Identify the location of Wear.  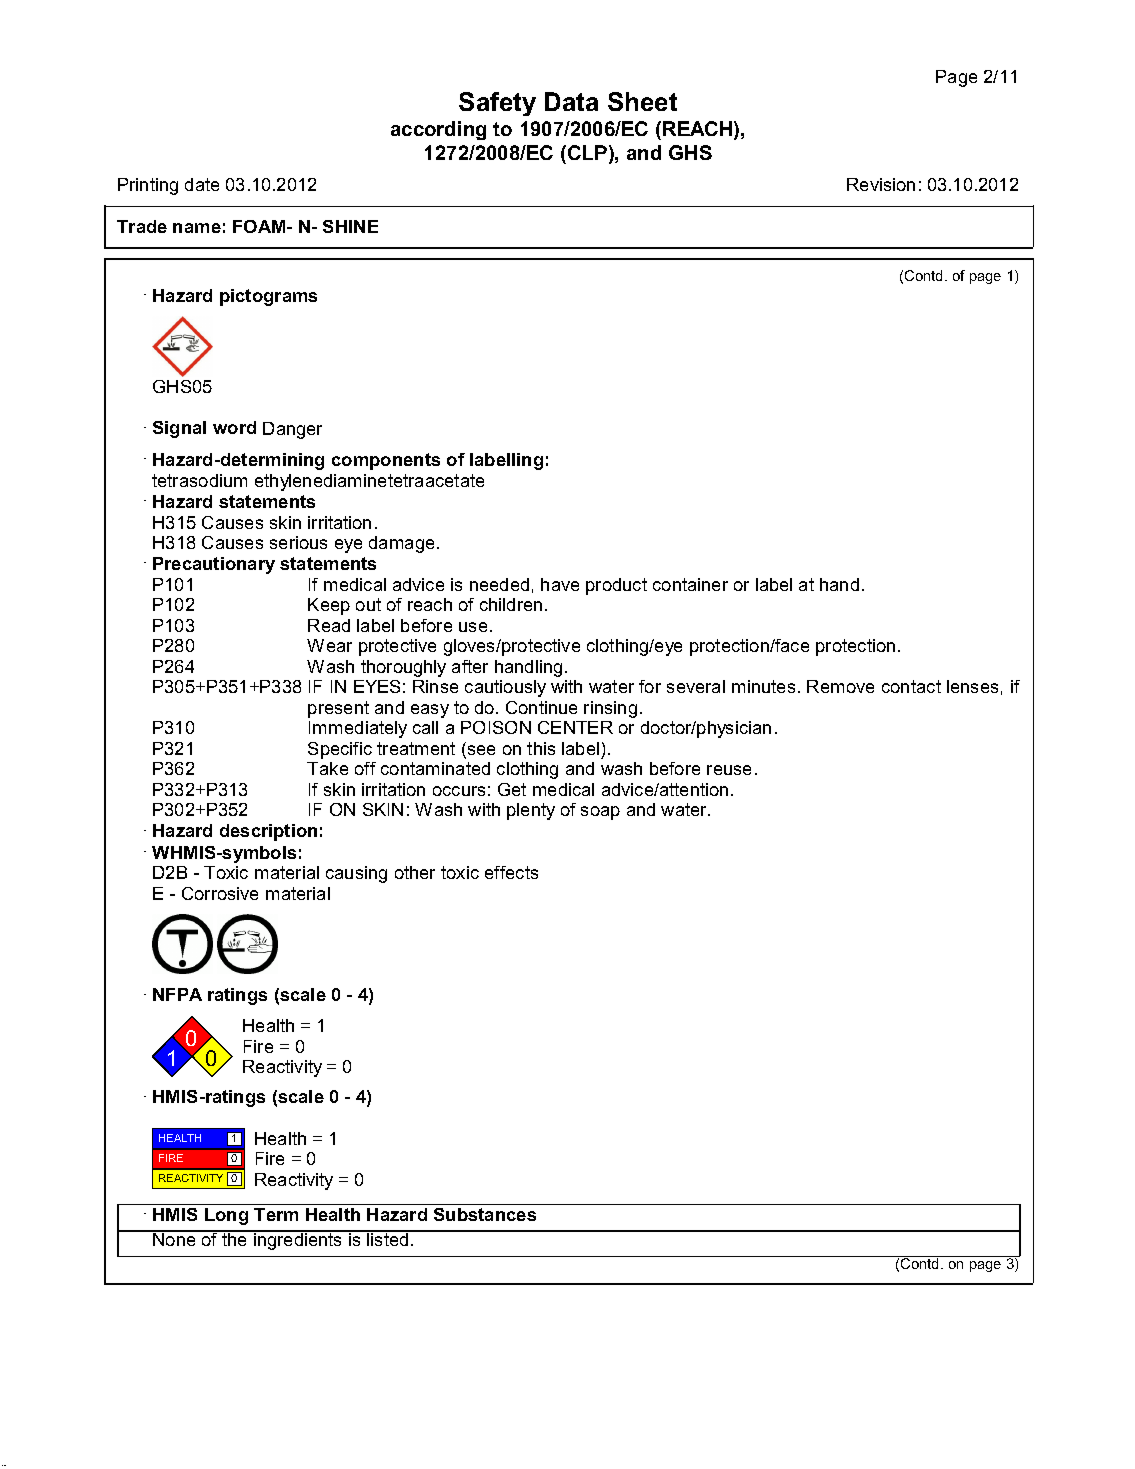
(329, 645).
